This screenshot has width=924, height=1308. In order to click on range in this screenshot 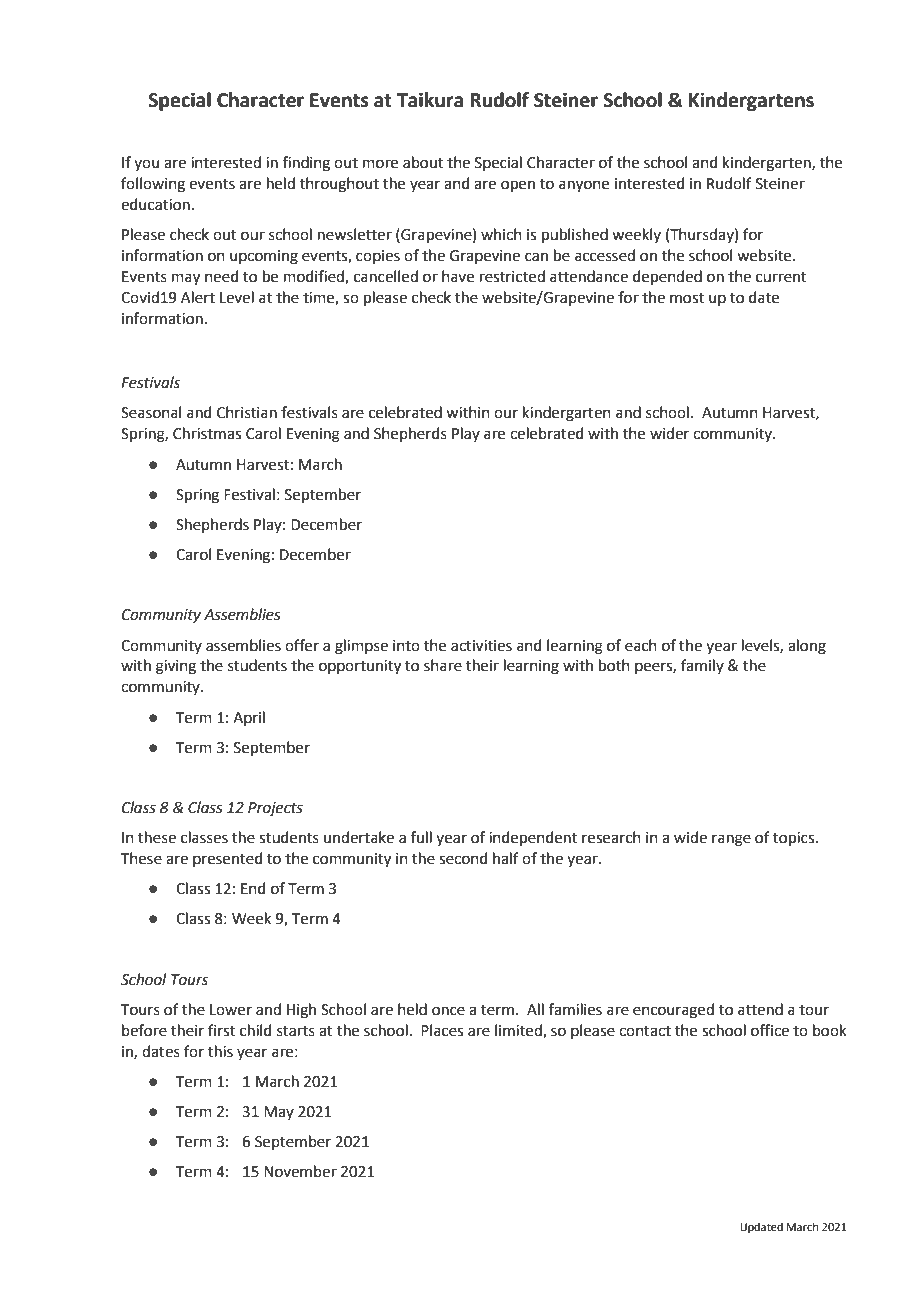, I will do `click(731, 840)`.
